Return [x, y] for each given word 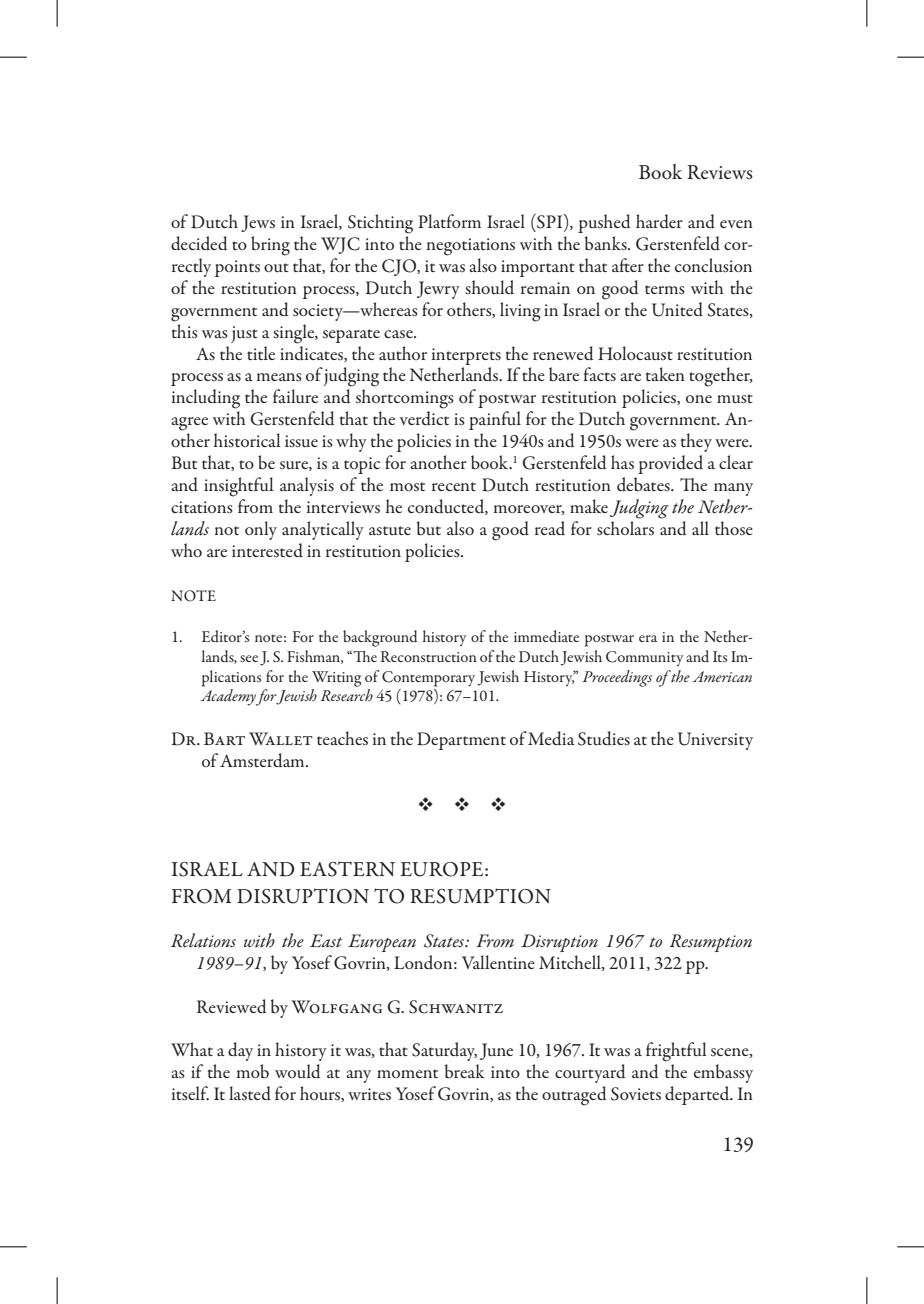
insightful [239, 487]
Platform [449, 221]
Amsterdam [263, 760]
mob [252, 1071]
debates [644, 484]
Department [461, 741]
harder [659, 221]
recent [454, 486]
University [715, 741]
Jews [258, 223]
